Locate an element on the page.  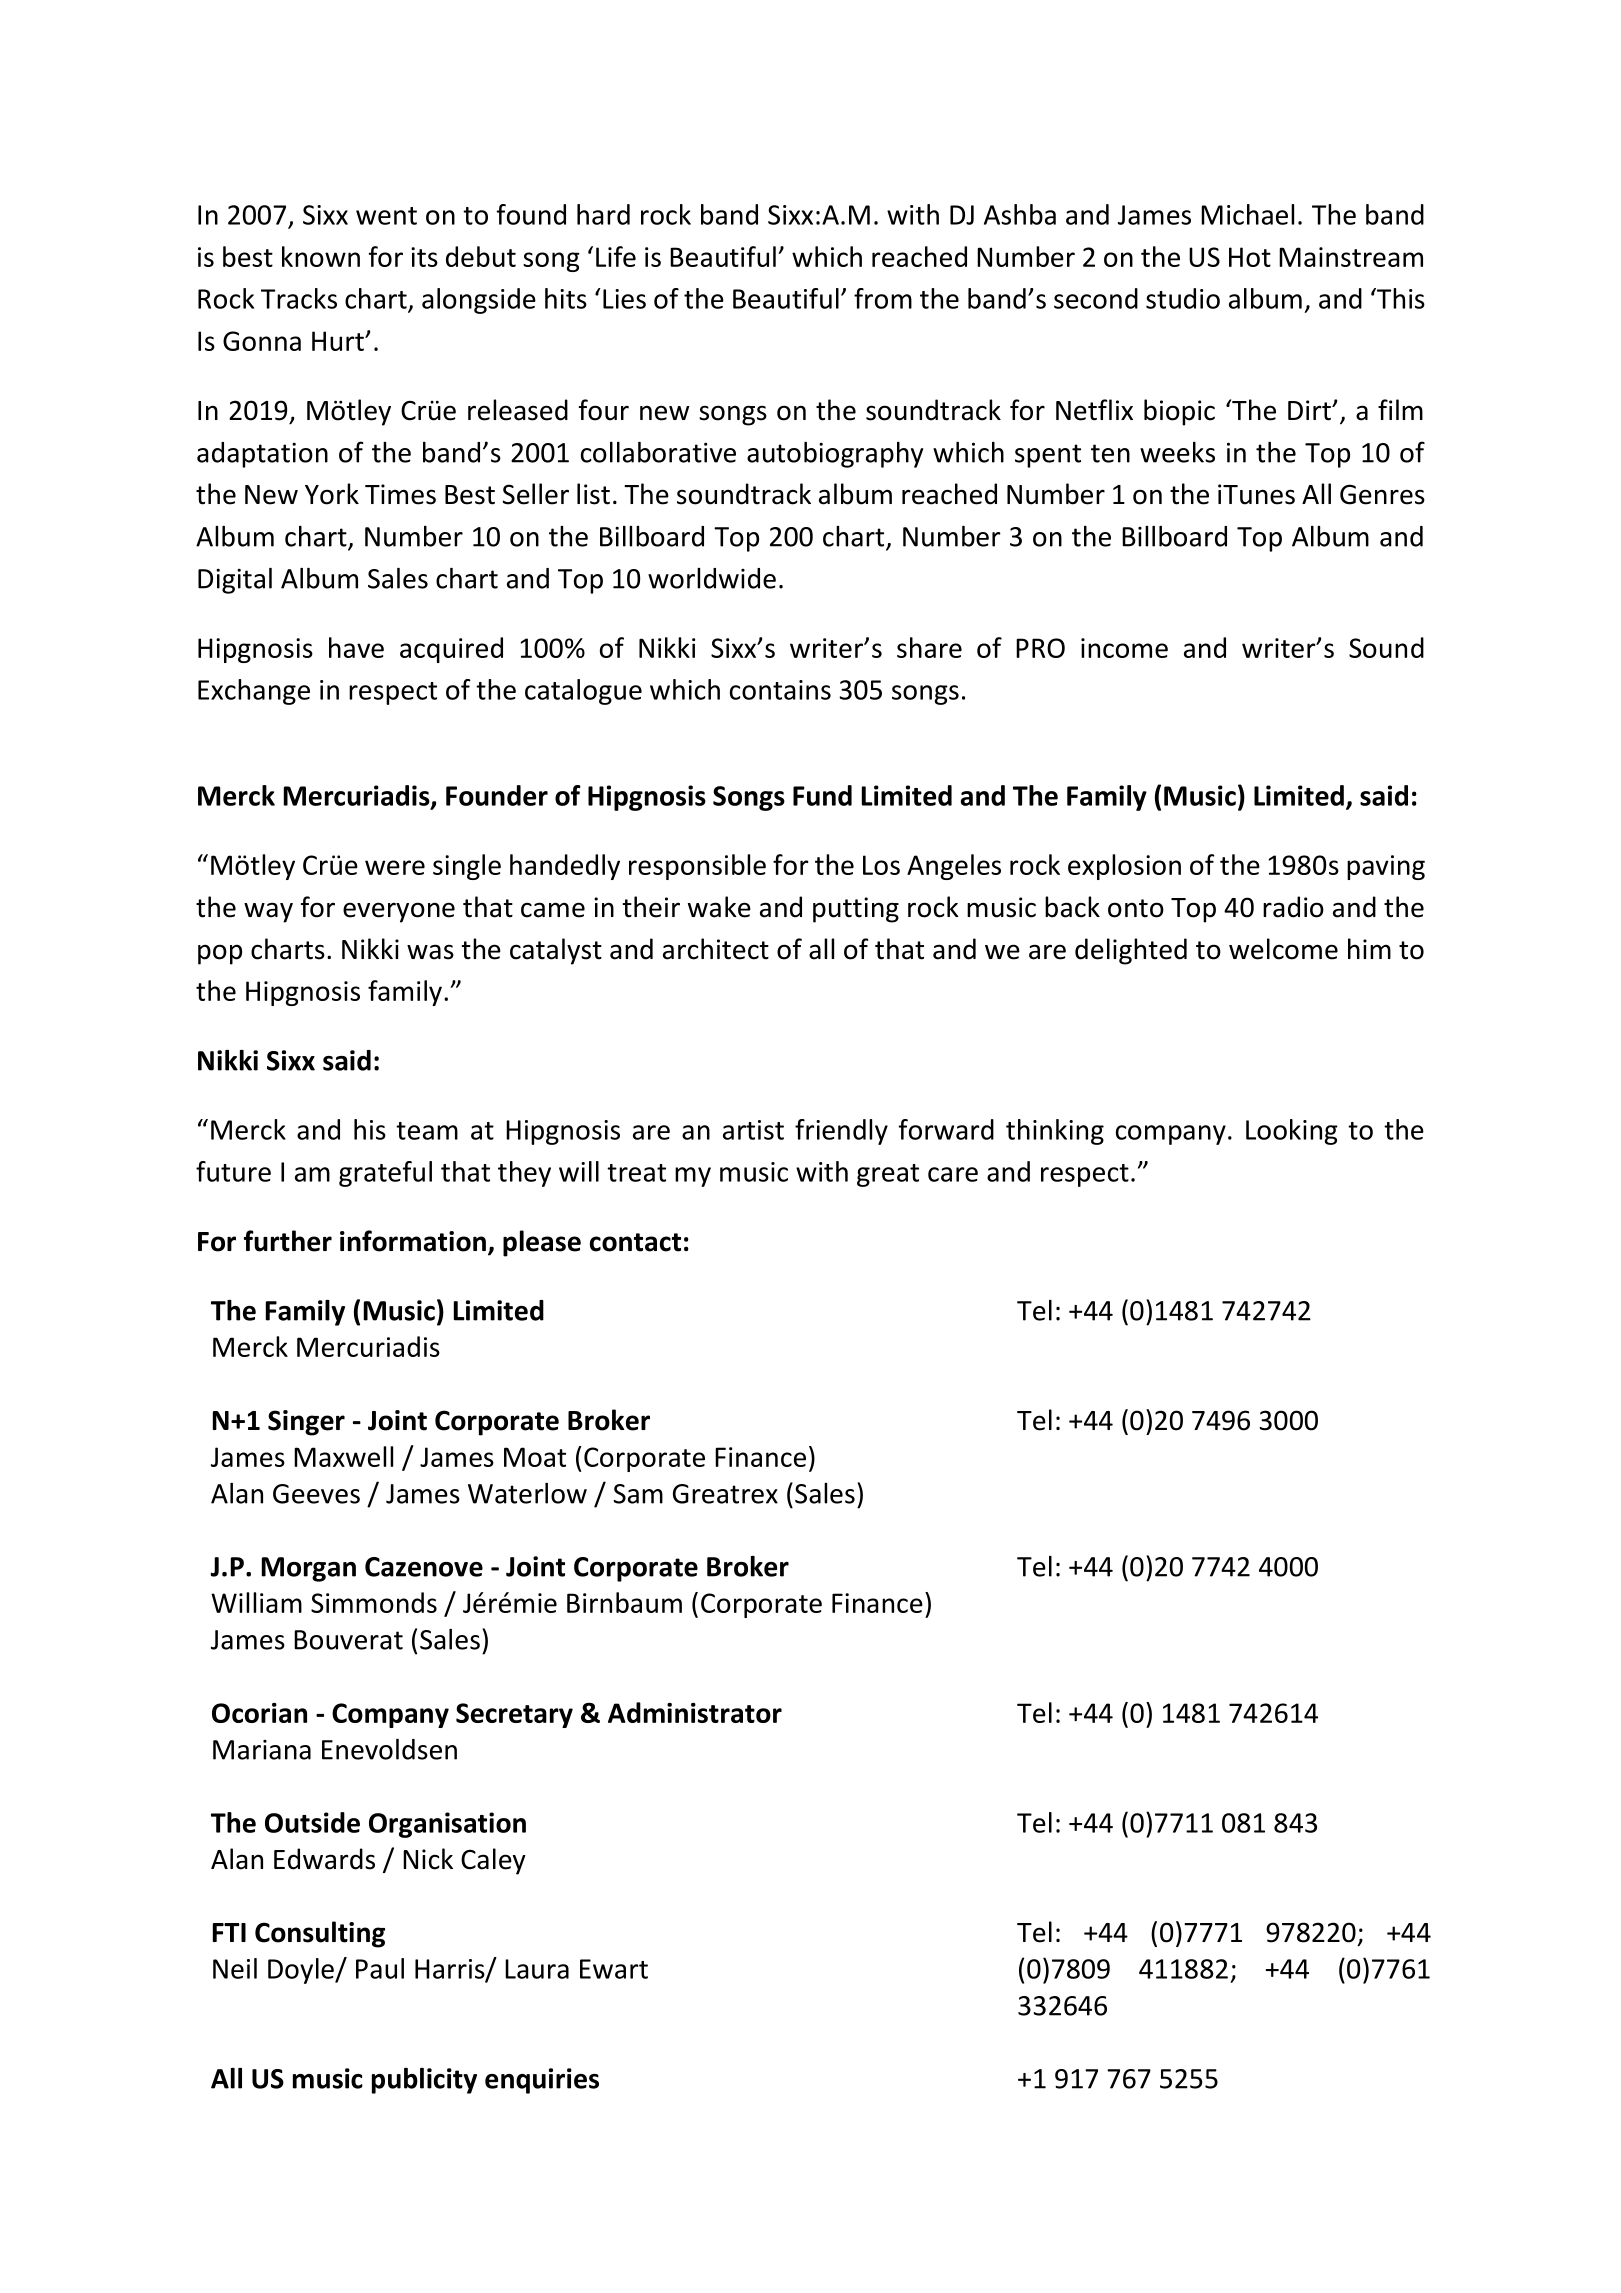
known is located at coordinates (321, 256).
